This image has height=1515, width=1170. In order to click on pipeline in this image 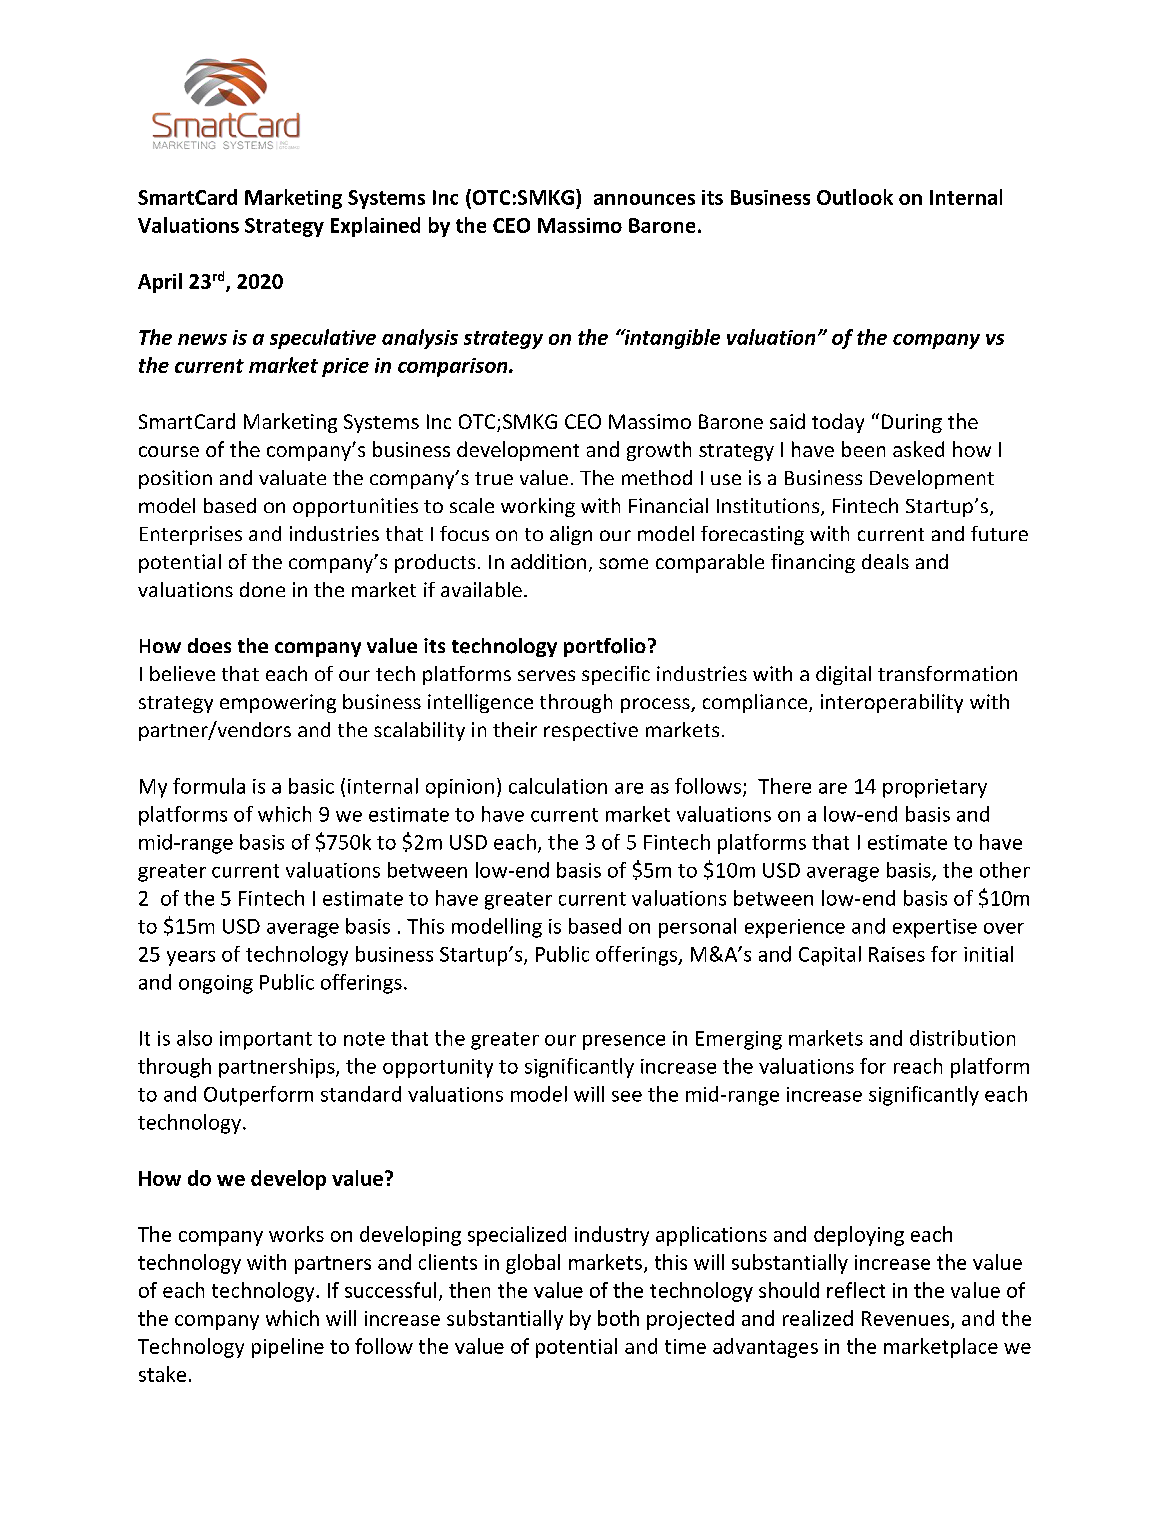, I will do `click(288, 1348)`.
